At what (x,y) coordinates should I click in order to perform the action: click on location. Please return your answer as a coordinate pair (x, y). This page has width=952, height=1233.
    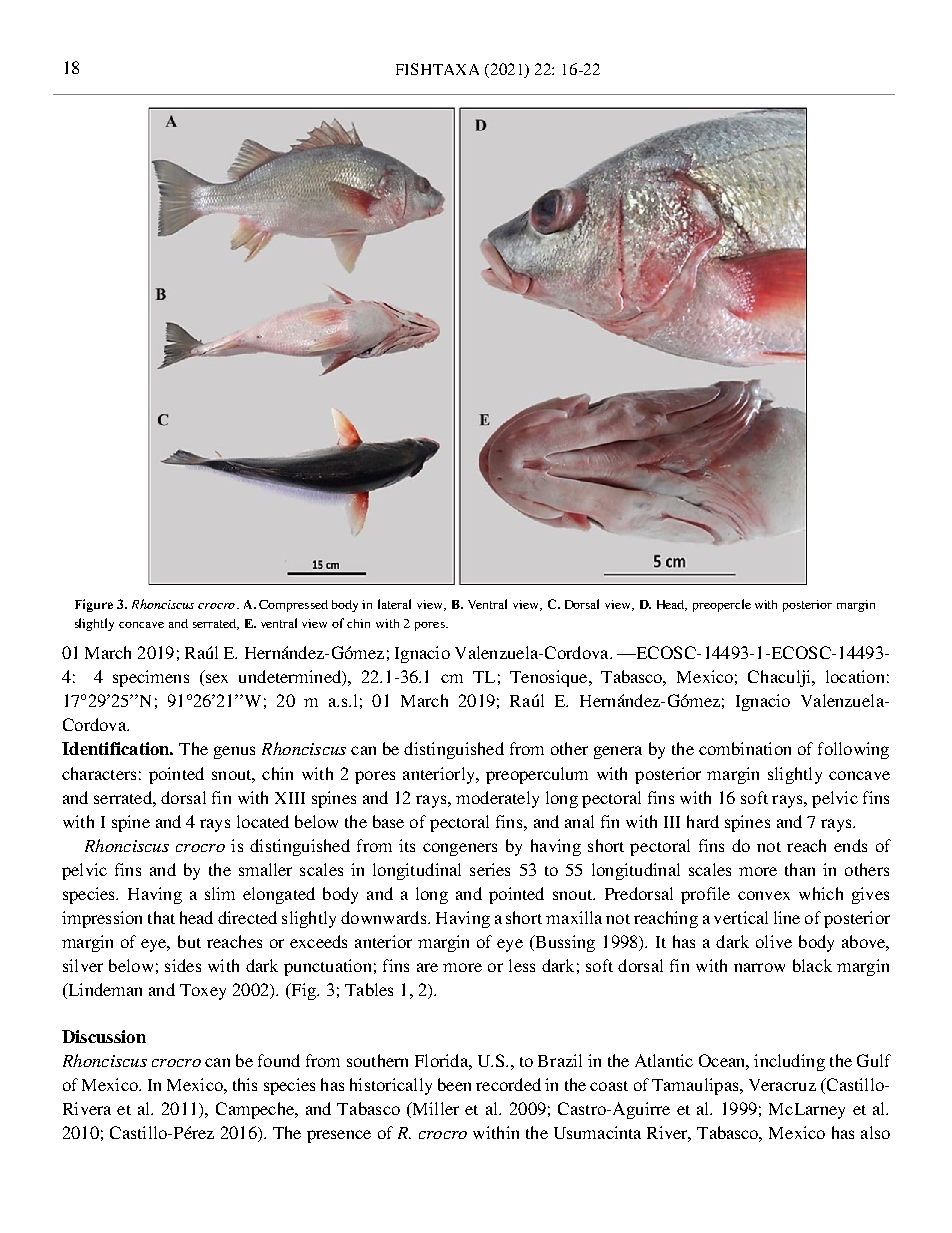
    Looking at the image, I should click on (855, 676).
